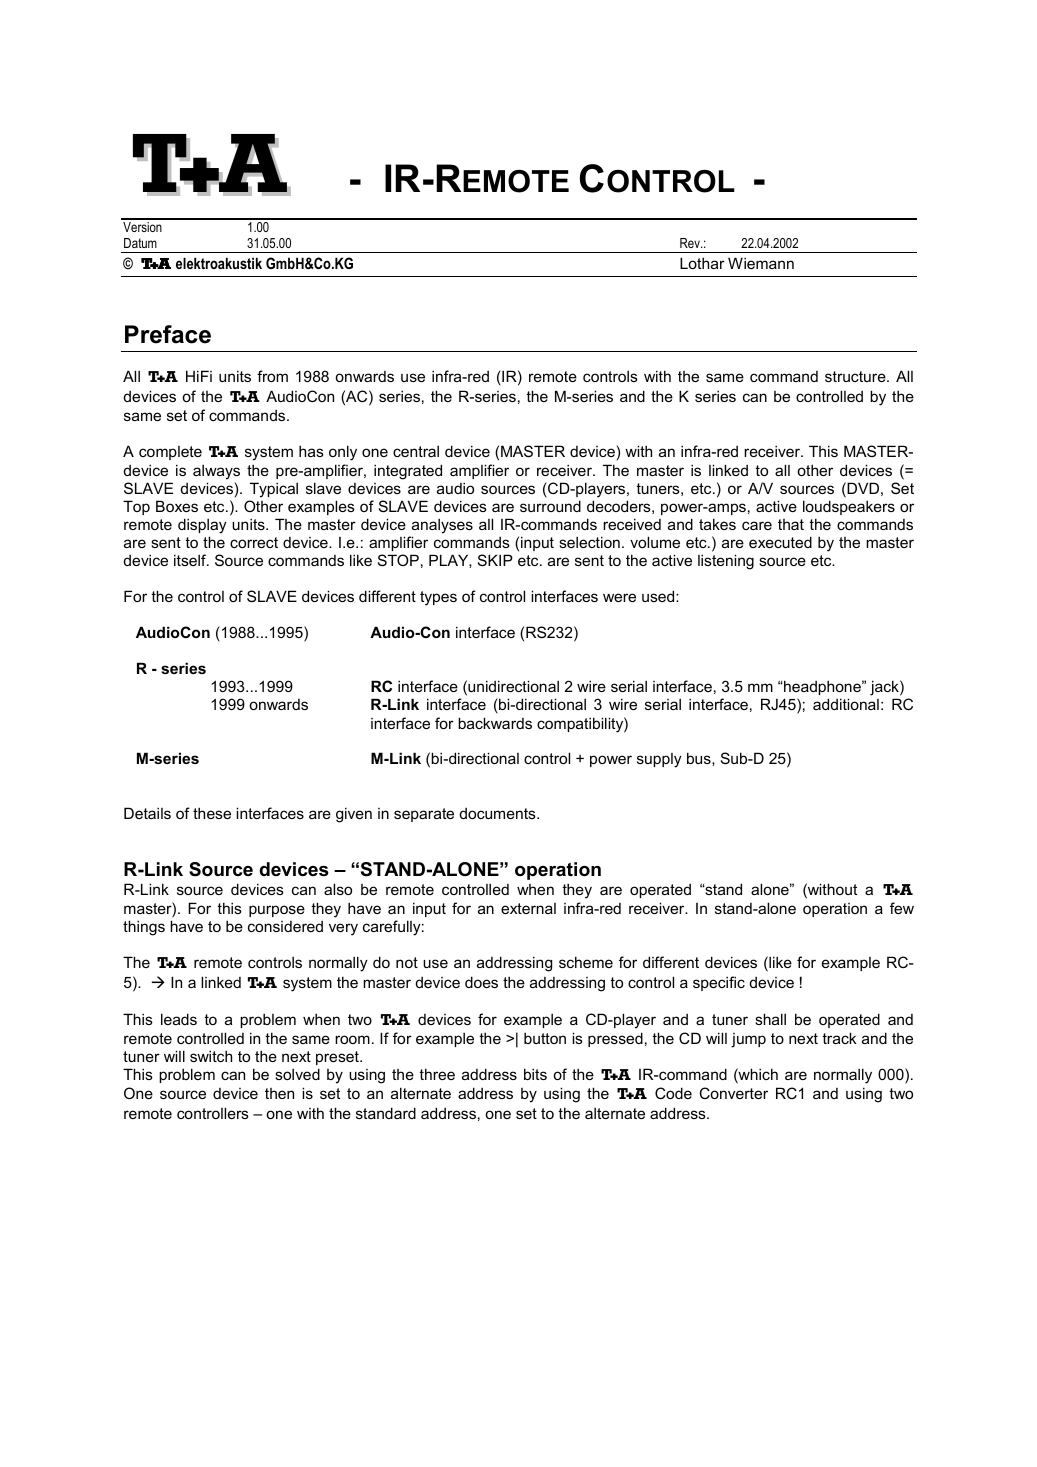 Image resolution: width=1037 pixels, height=1467 pixels. Describe the element at coordinates (550, 506) in the page. I see `surround` at that location.
